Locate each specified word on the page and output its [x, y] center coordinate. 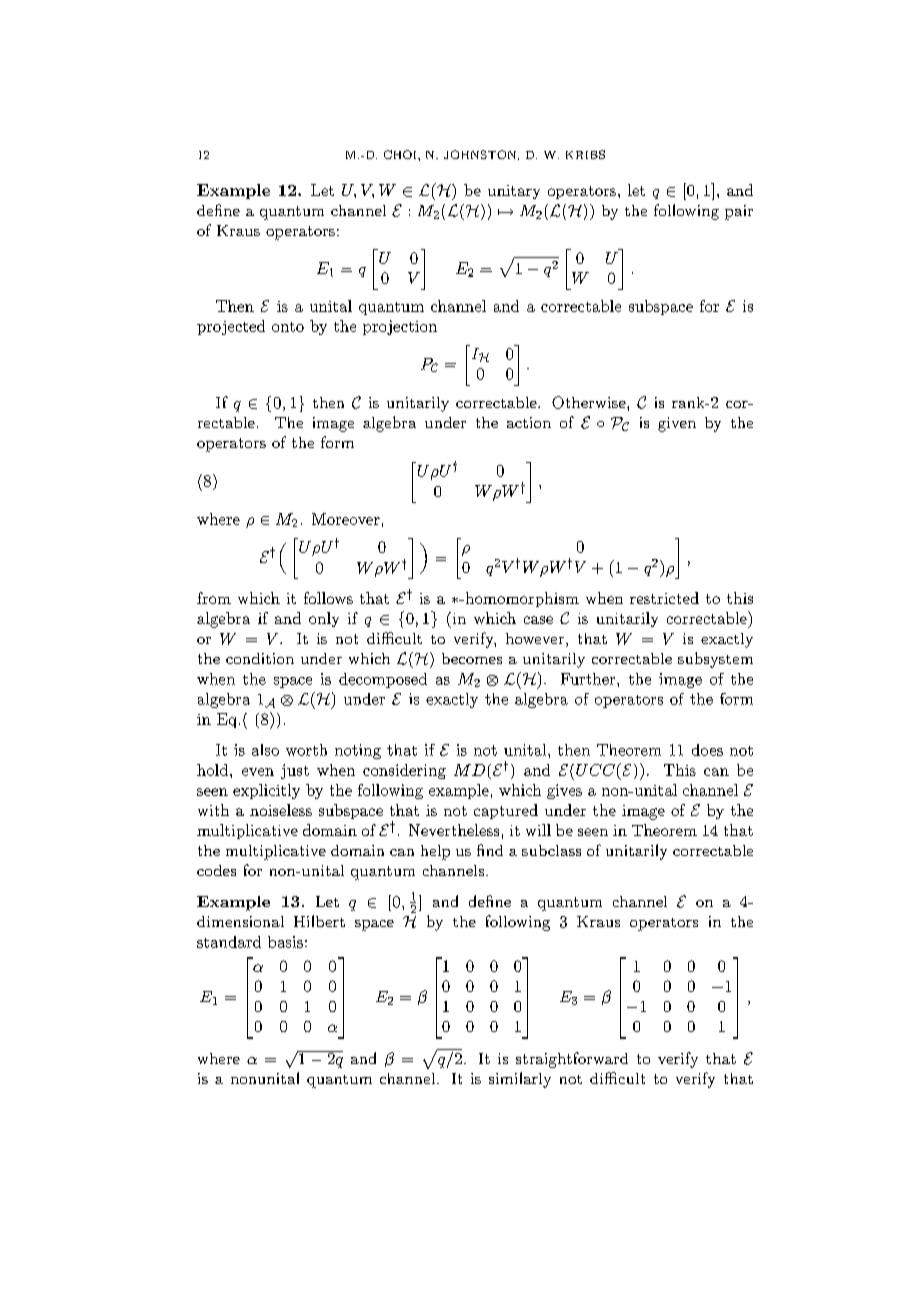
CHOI [401, 154]
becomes [472, 658]
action [529, 422]
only [324, 619]
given [677, 424]
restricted [664, 598]
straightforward [572, 1060]
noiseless [281, 810]
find [490, 850]
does [707, 750]
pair [739, 212]
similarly [520, 1080]
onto [288, 327]
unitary [514, 192]
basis [285, 942]
